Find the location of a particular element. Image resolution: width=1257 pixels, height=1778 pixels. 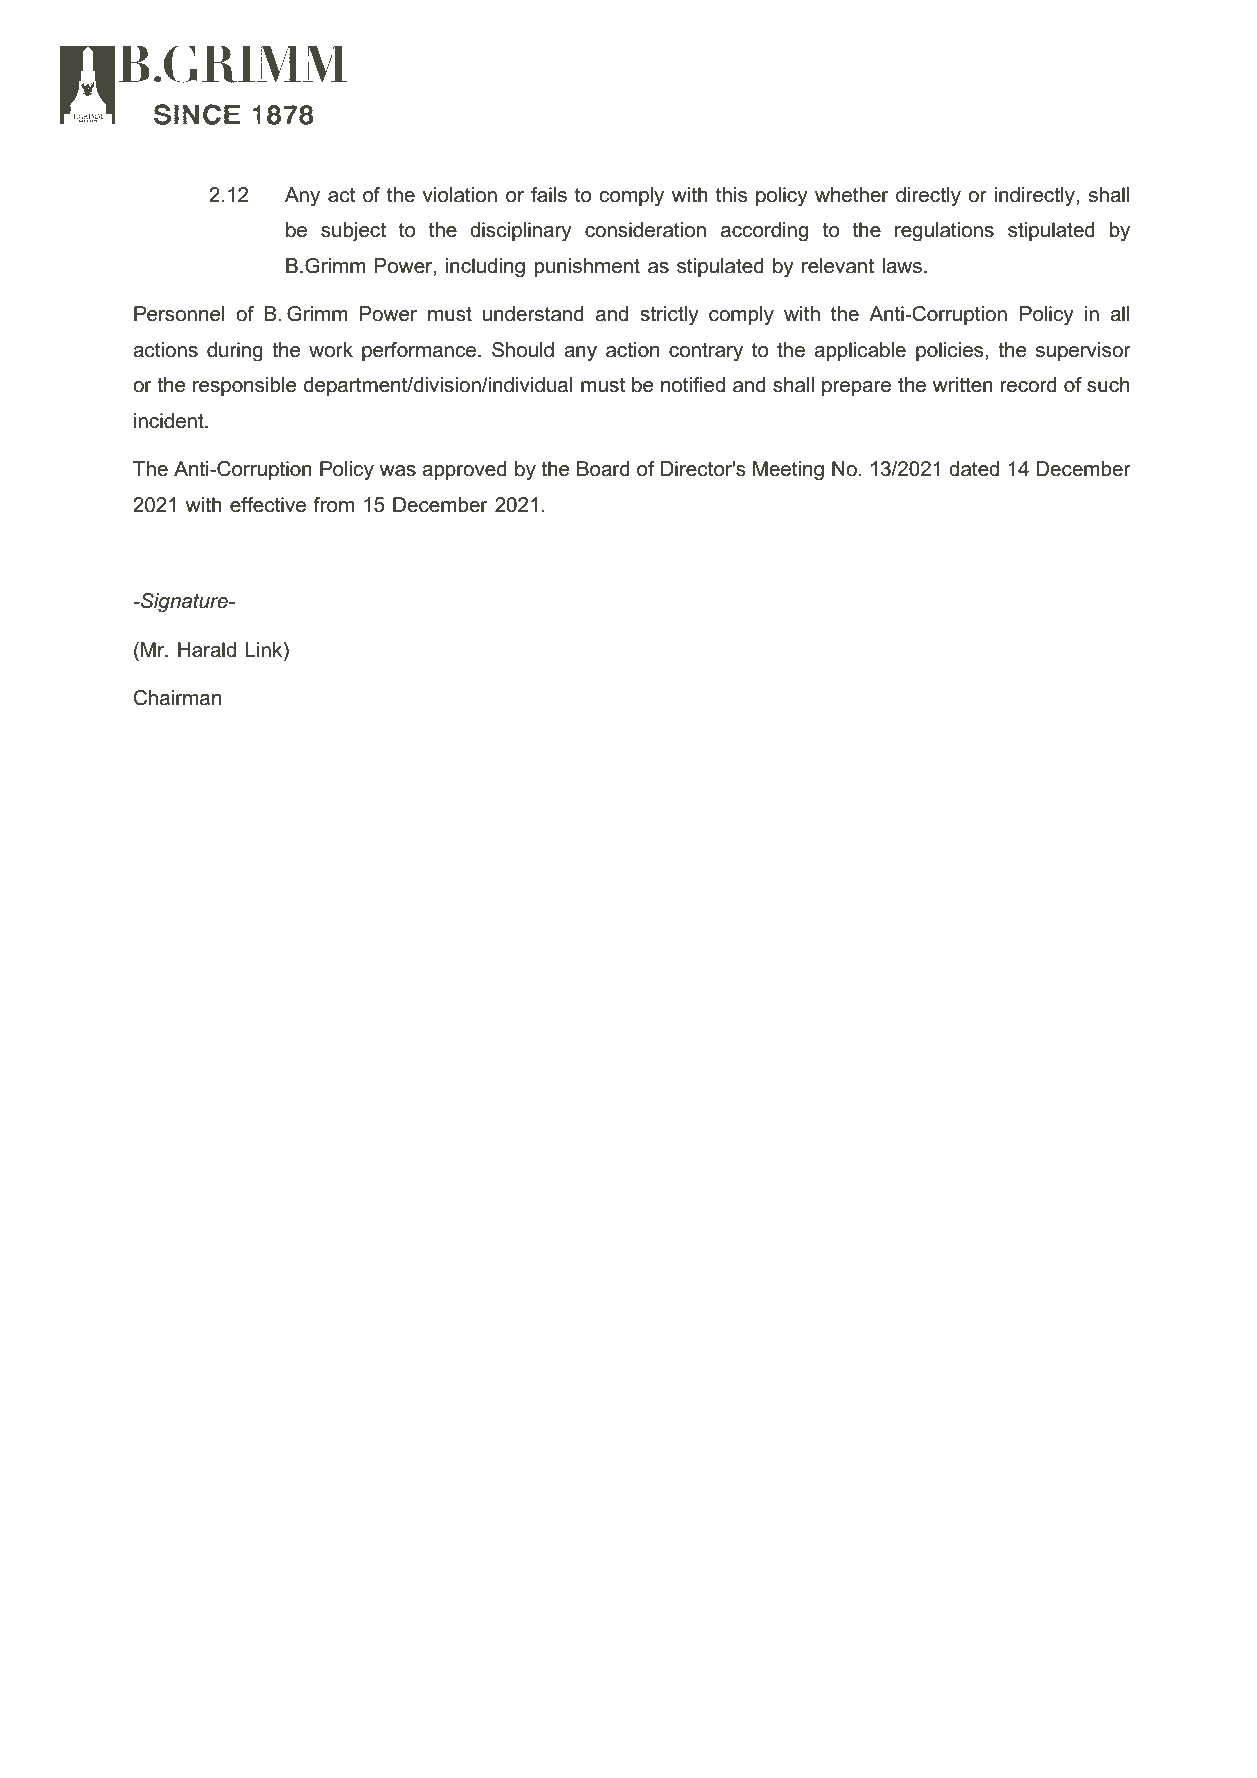

dated is located at coordinates (974, 469).
